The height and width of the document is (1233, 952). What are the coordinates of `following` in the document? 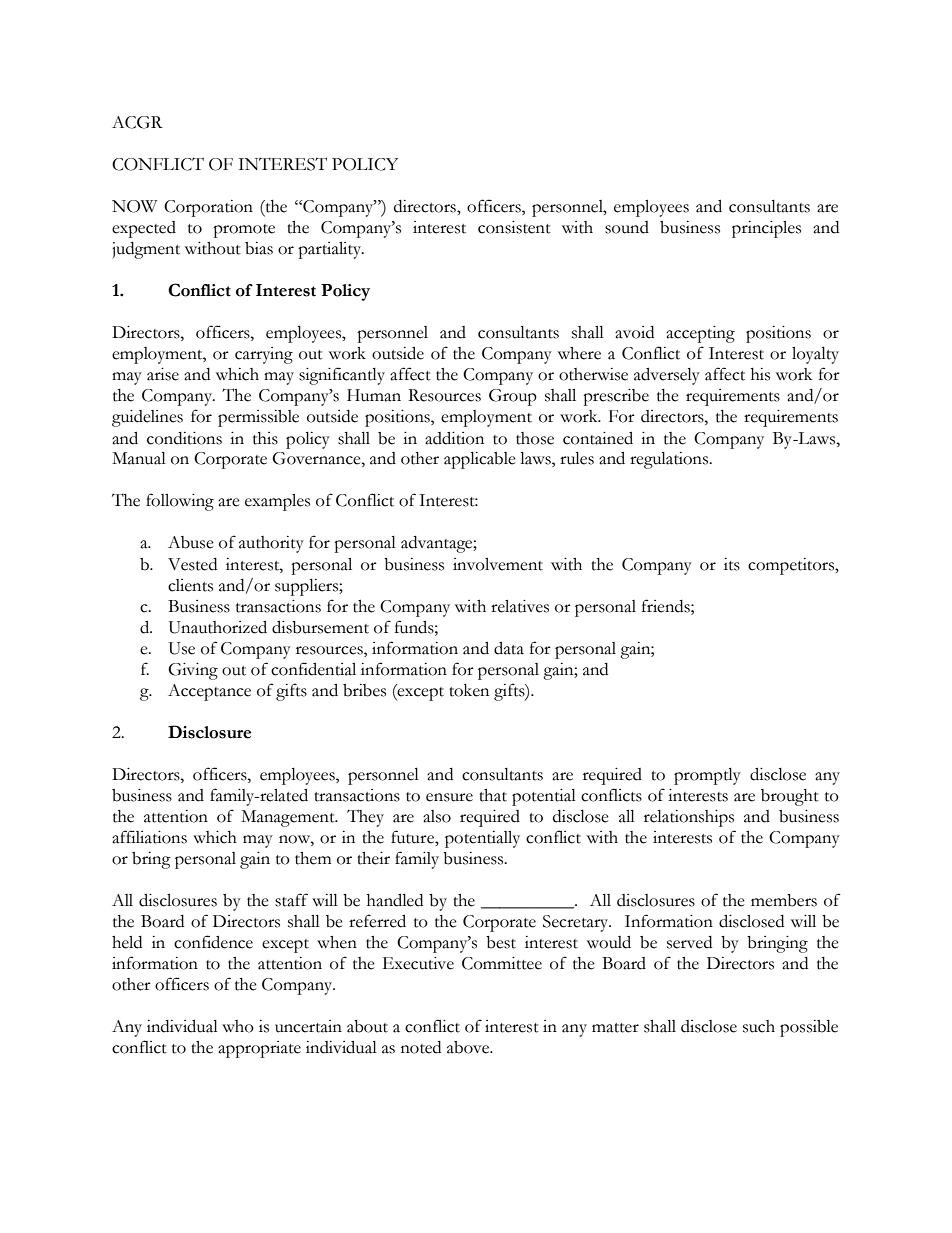 It's located at (180, 502).
